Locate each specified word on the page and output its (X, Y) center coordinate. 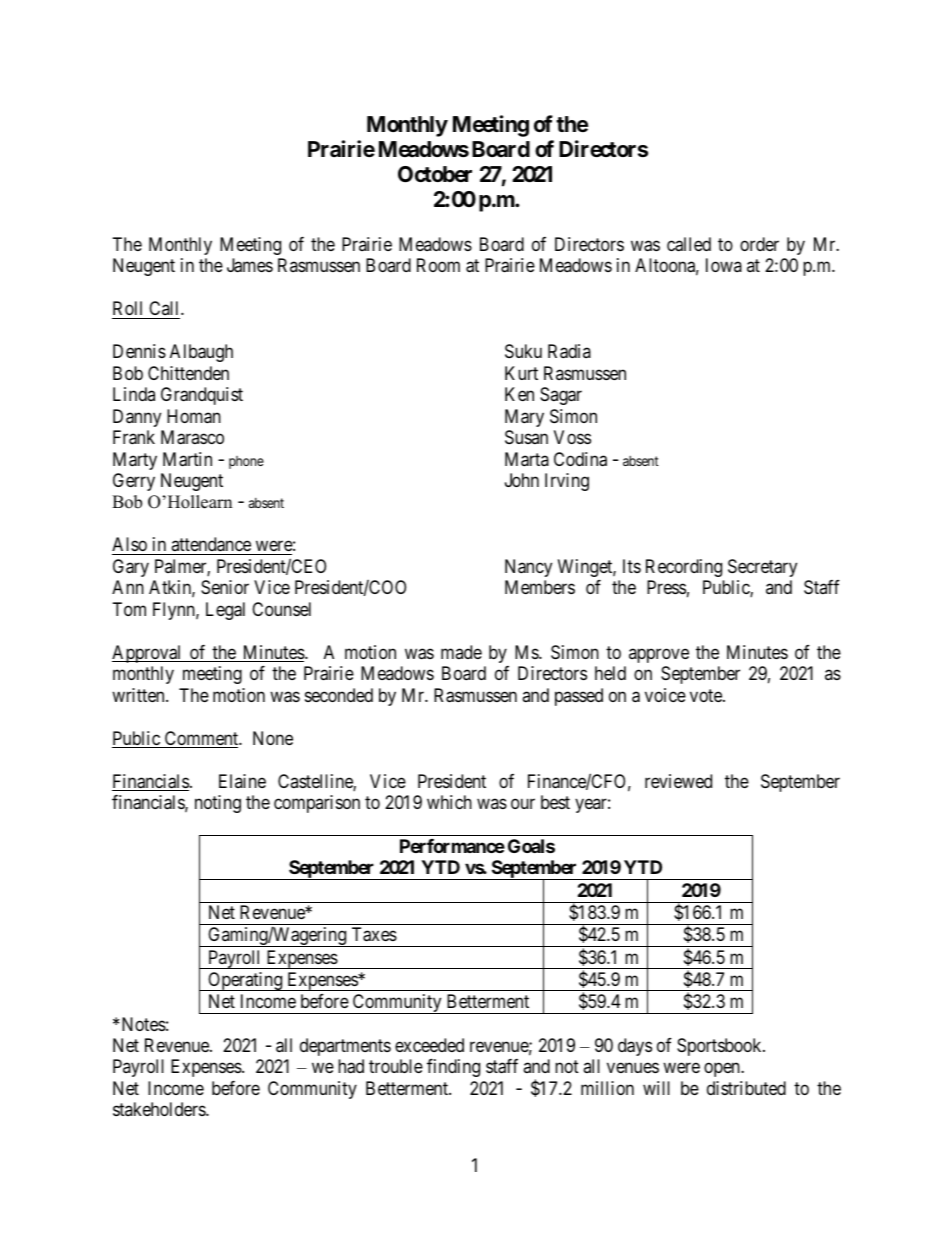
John (522, 480)
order (759, 244)
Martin (187, 459)
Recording (684, 568)
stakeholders (160, 1109)
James (250, 265)
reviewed (678, 781)
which (449, 802)
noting (218, 804)
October (435, 174)
